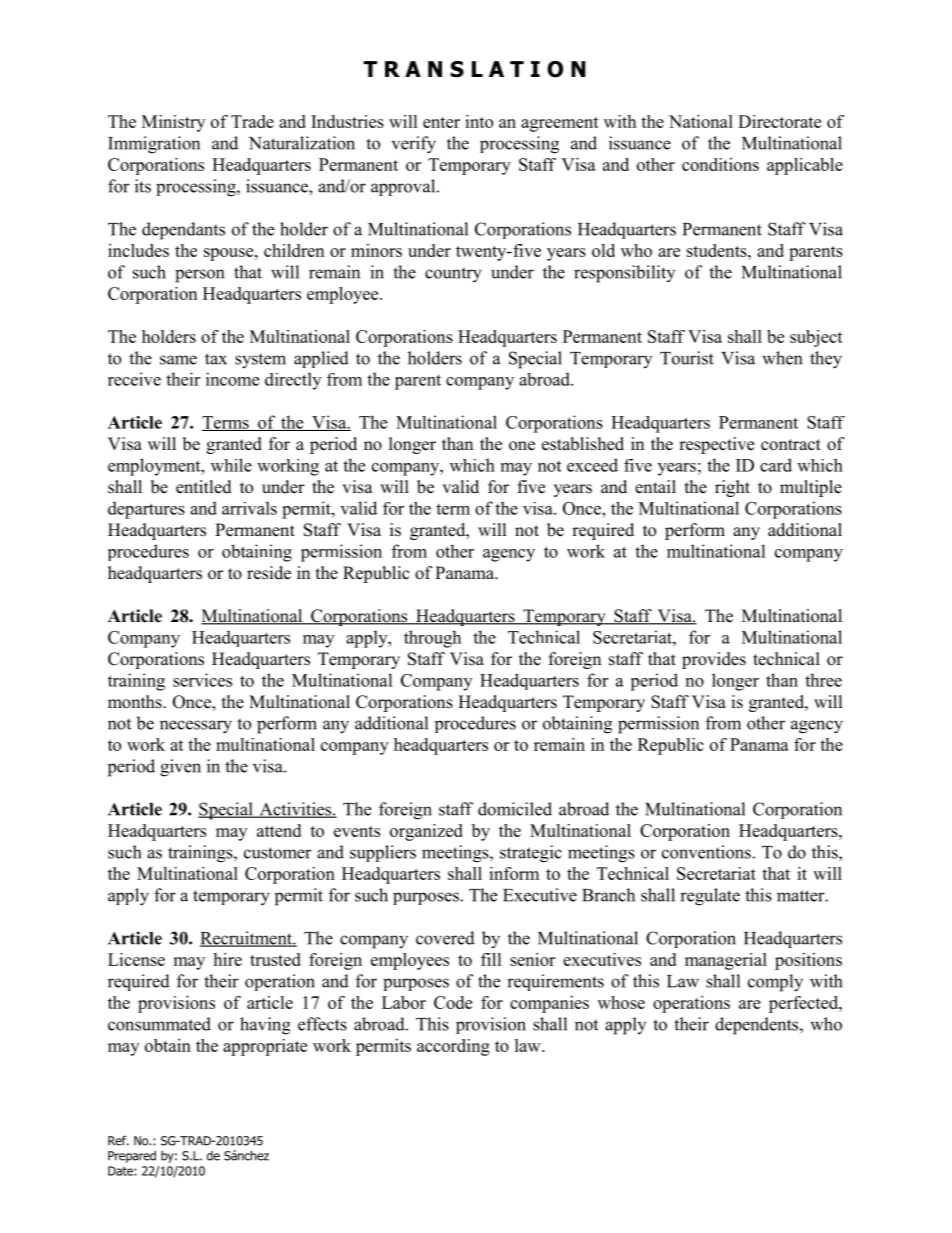 This screenshot has width=952, height=1233. Describe the element at coordinates (714, 660) in the screenshot. I see `provides` at that location.
